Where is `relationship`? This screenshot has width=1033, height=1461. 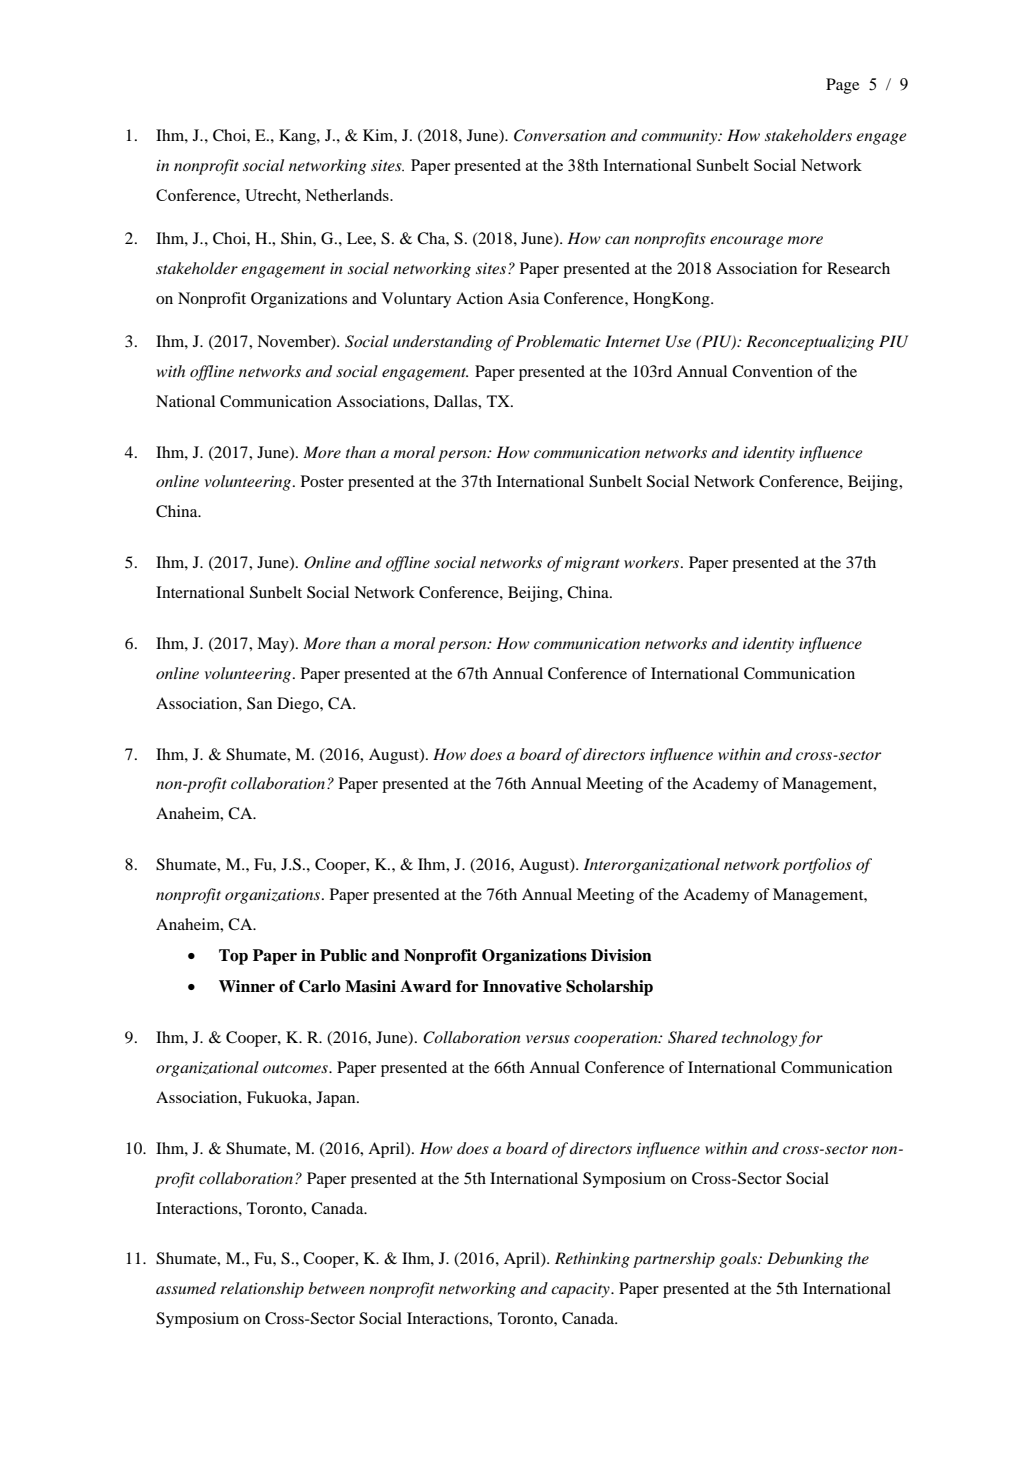 relationship is located at coordinates (262, 1290).
